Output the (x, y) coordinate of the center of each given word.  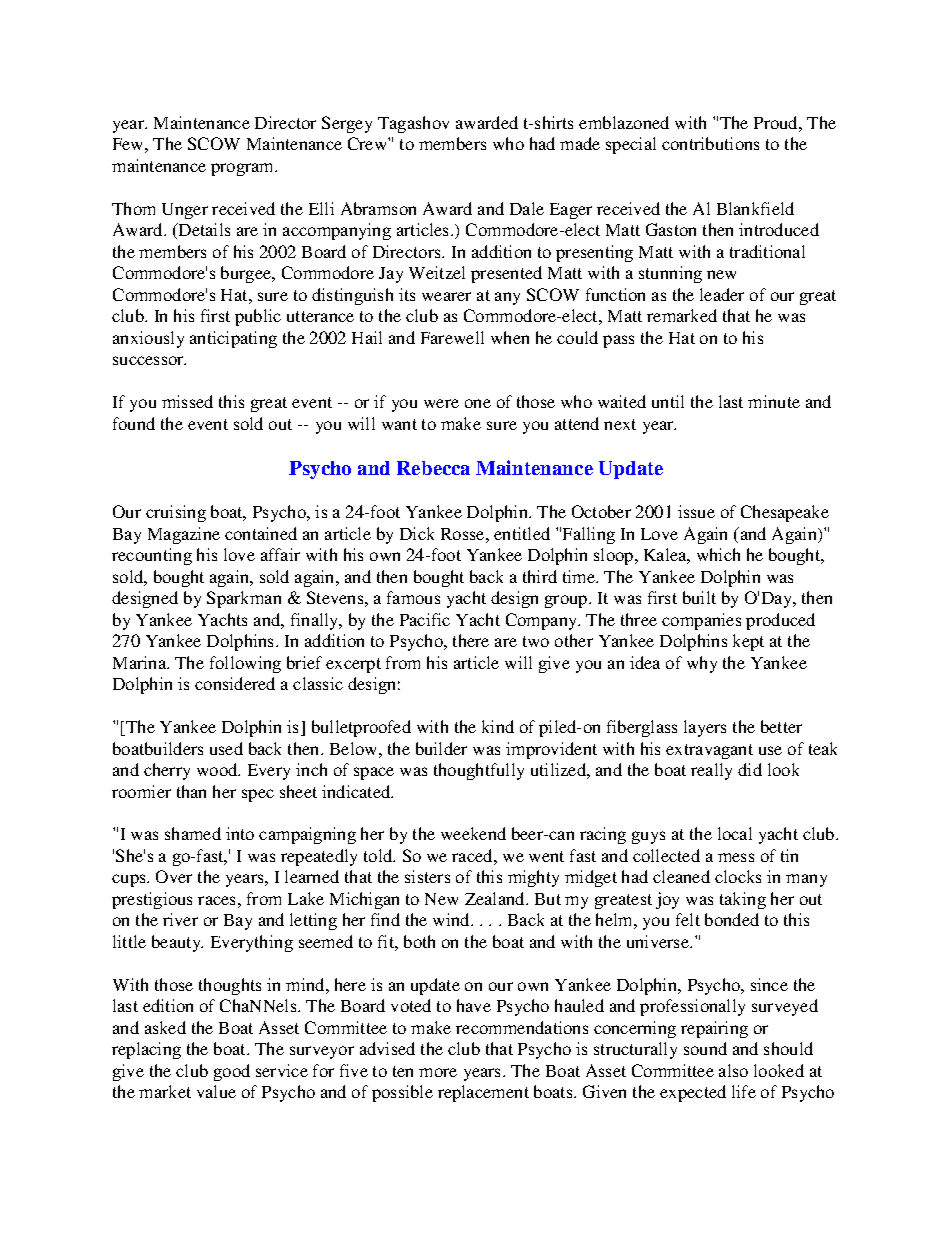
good (232, 1072)
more (438, 1072)
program (243, 169)
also (733, 1070)
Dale (527, 208)
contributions (710, 143)
